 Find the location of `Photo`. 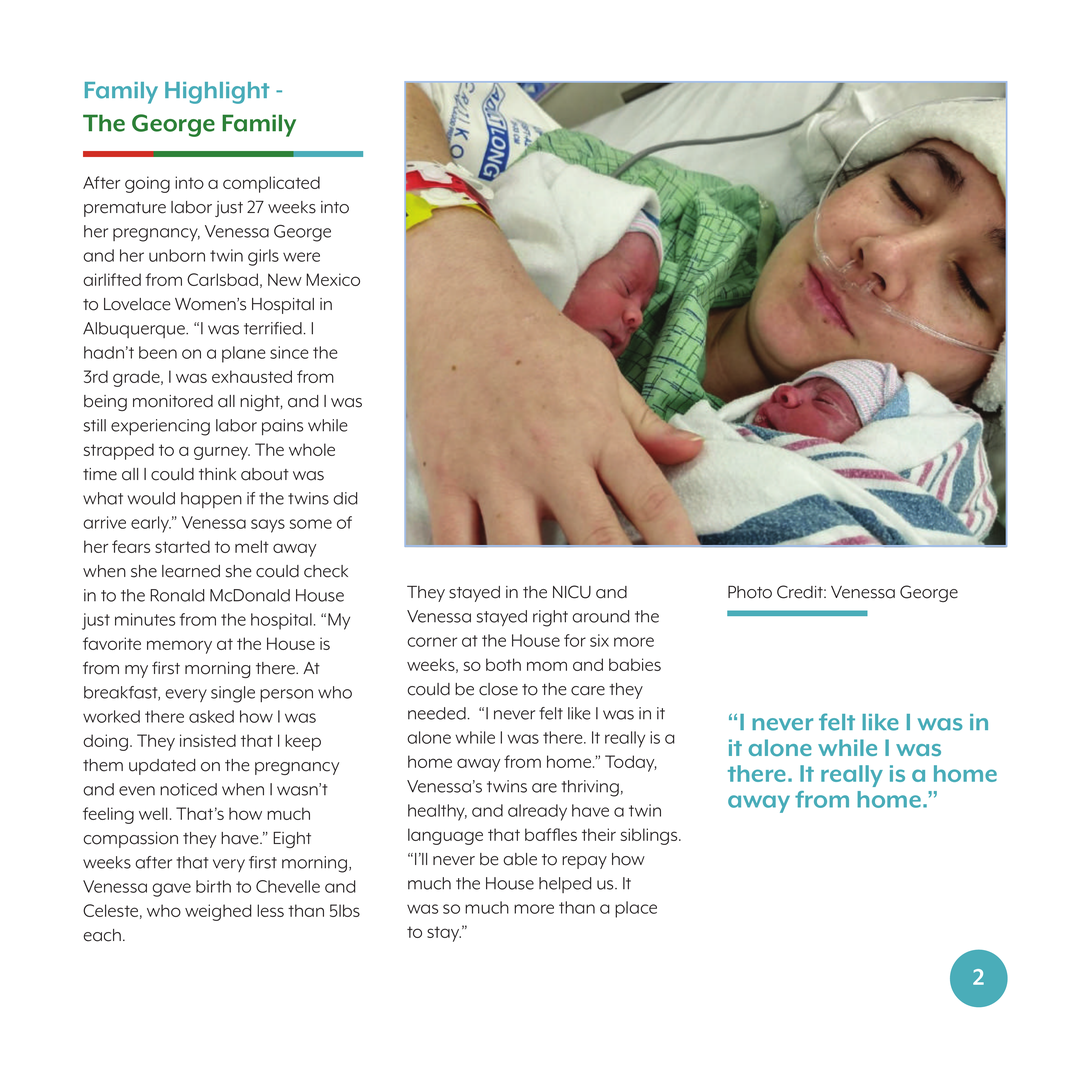

Photo is located at coordinates (750, 592).
